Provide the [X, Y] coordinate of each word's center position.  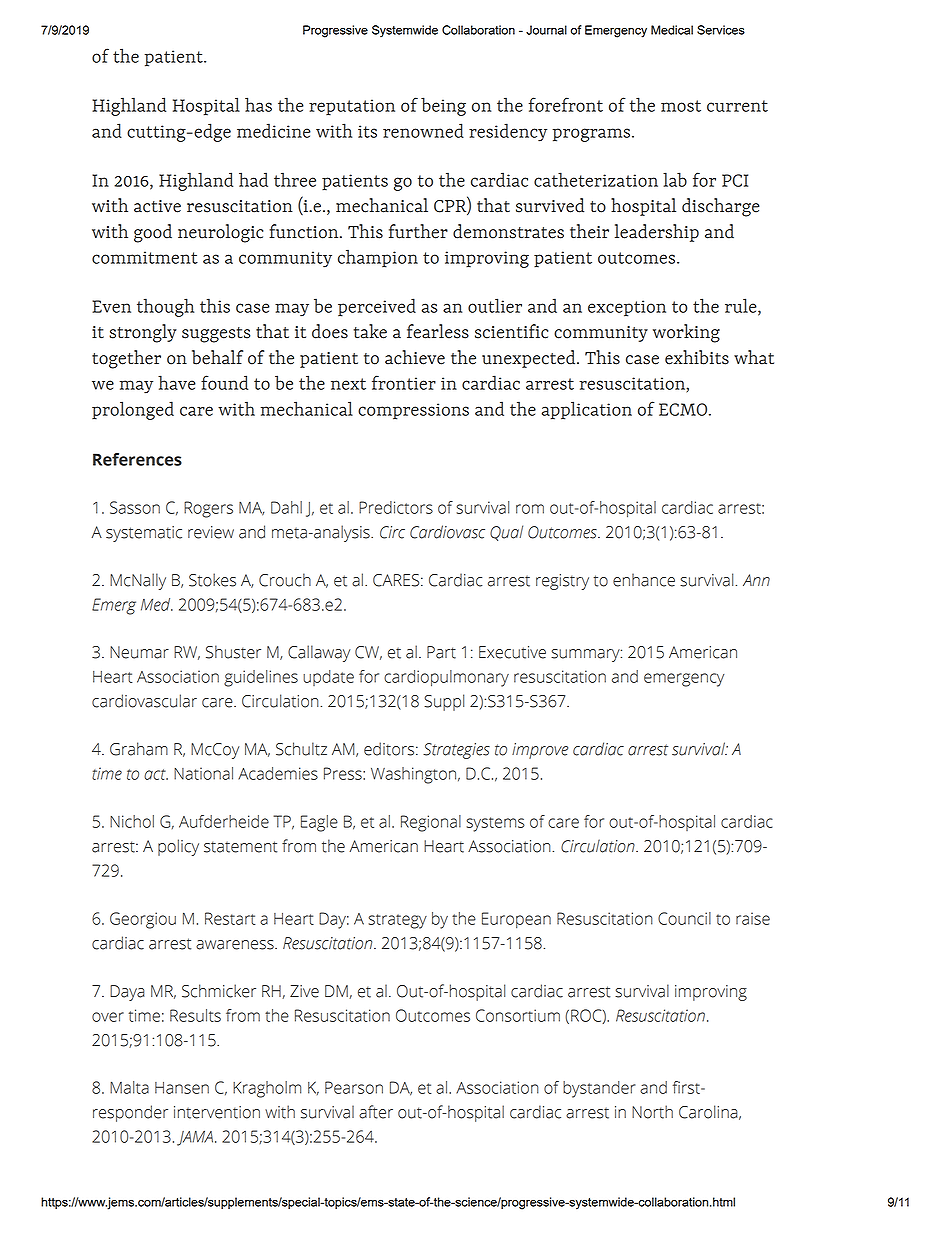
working [686, 333]
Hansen [182, 1088]
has [258, 104]
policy [178, 847]
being [443, 106]
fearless [438, 331]
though [165, 307]
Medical [672, 30]
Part [441, 652]
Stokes [212, 580]
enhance [644, 580]
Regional [431, 823]
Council [684, 918]
